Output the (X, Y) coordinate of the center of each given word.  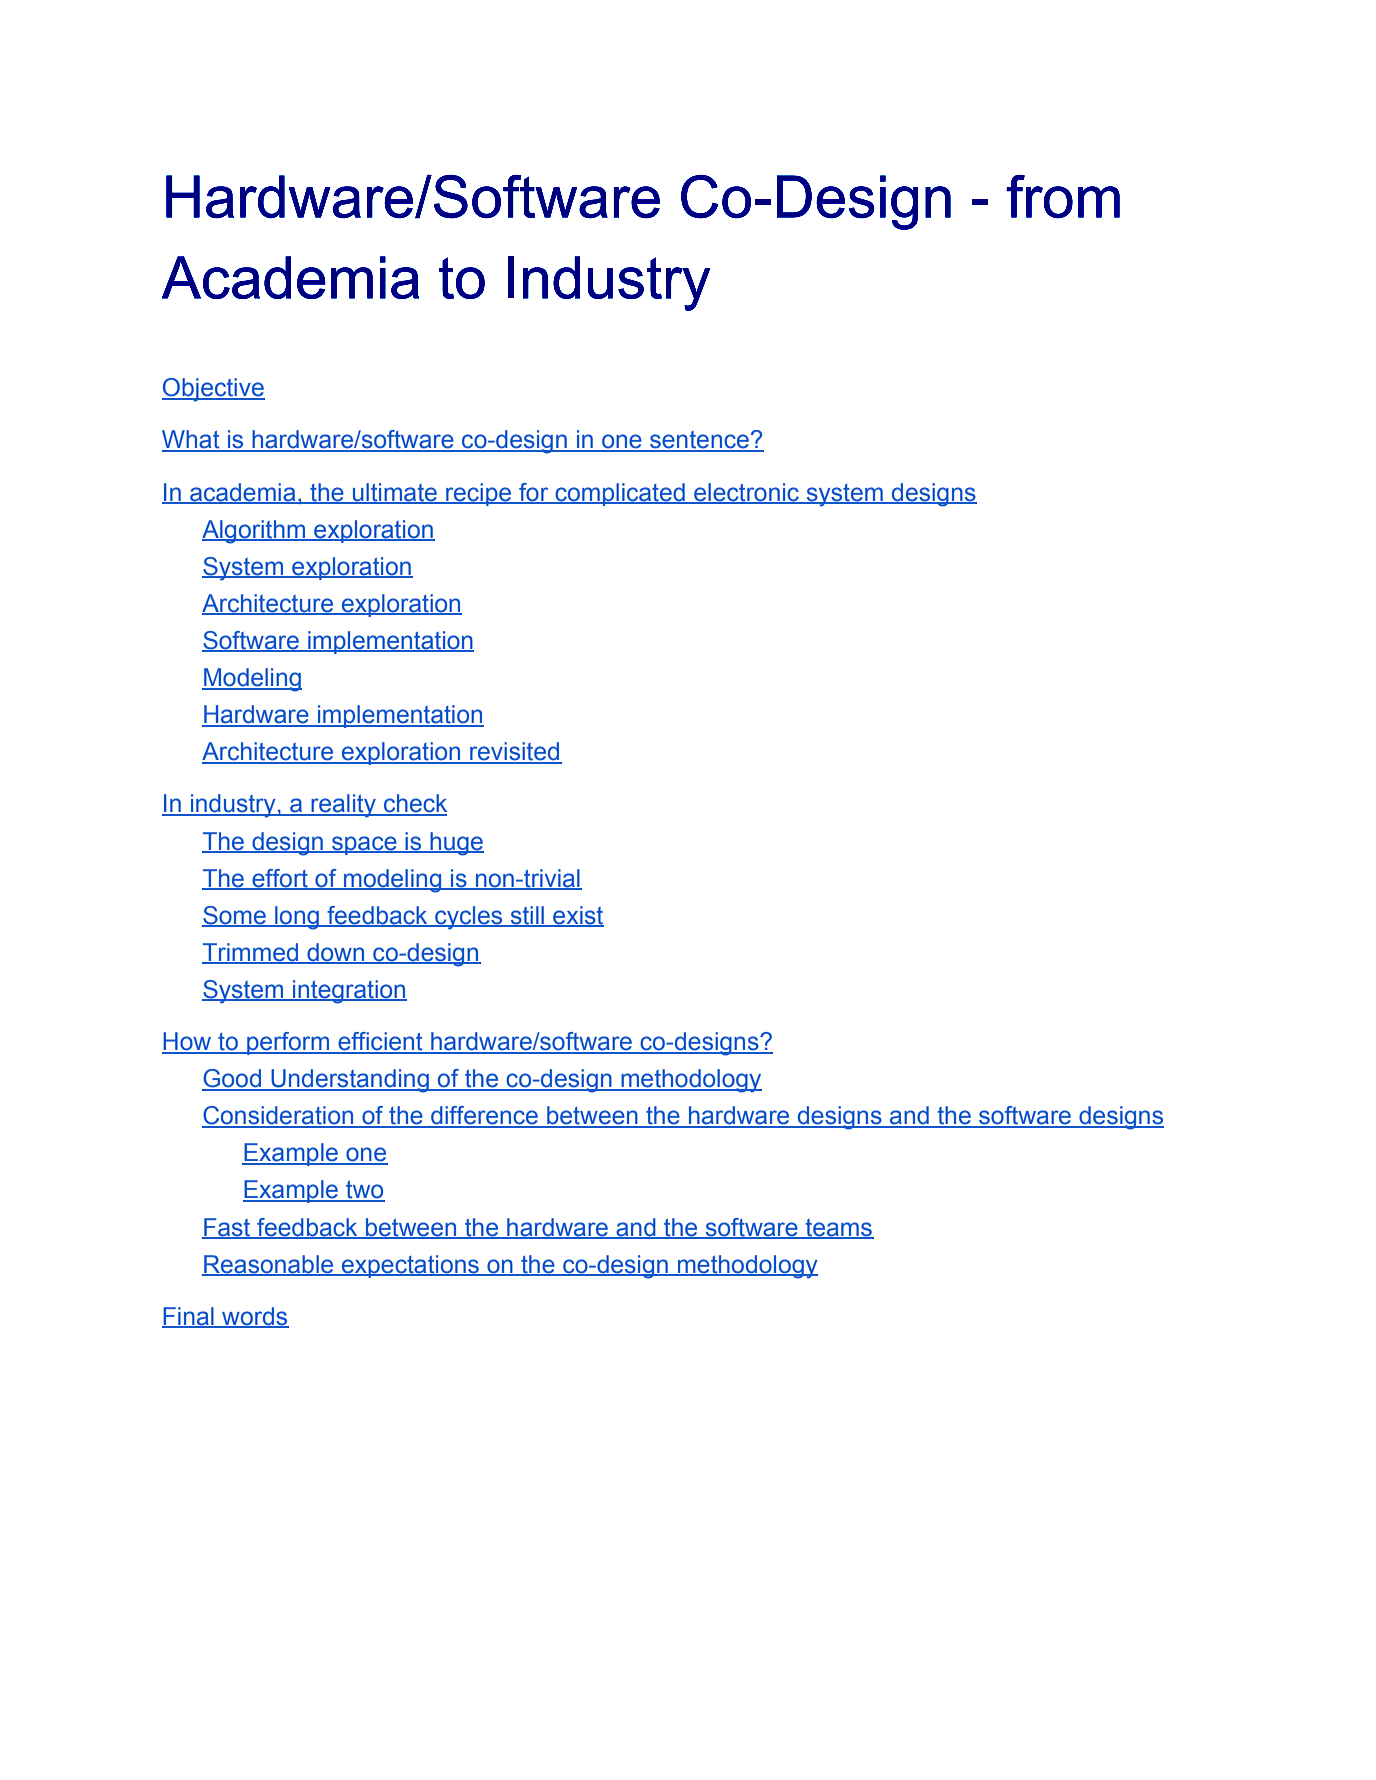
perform (288, 1043)
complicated (620, 494)
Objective (213, 390)
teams (838, 1228)
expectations (410, 1266)
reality (343, 806)
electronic (747, 493)
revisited (515, 752)
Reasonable (269, 1265)
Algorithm (255, 532)
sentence (699, 441)
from (1063, 196)
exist (577, 916)
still (527, 916)
